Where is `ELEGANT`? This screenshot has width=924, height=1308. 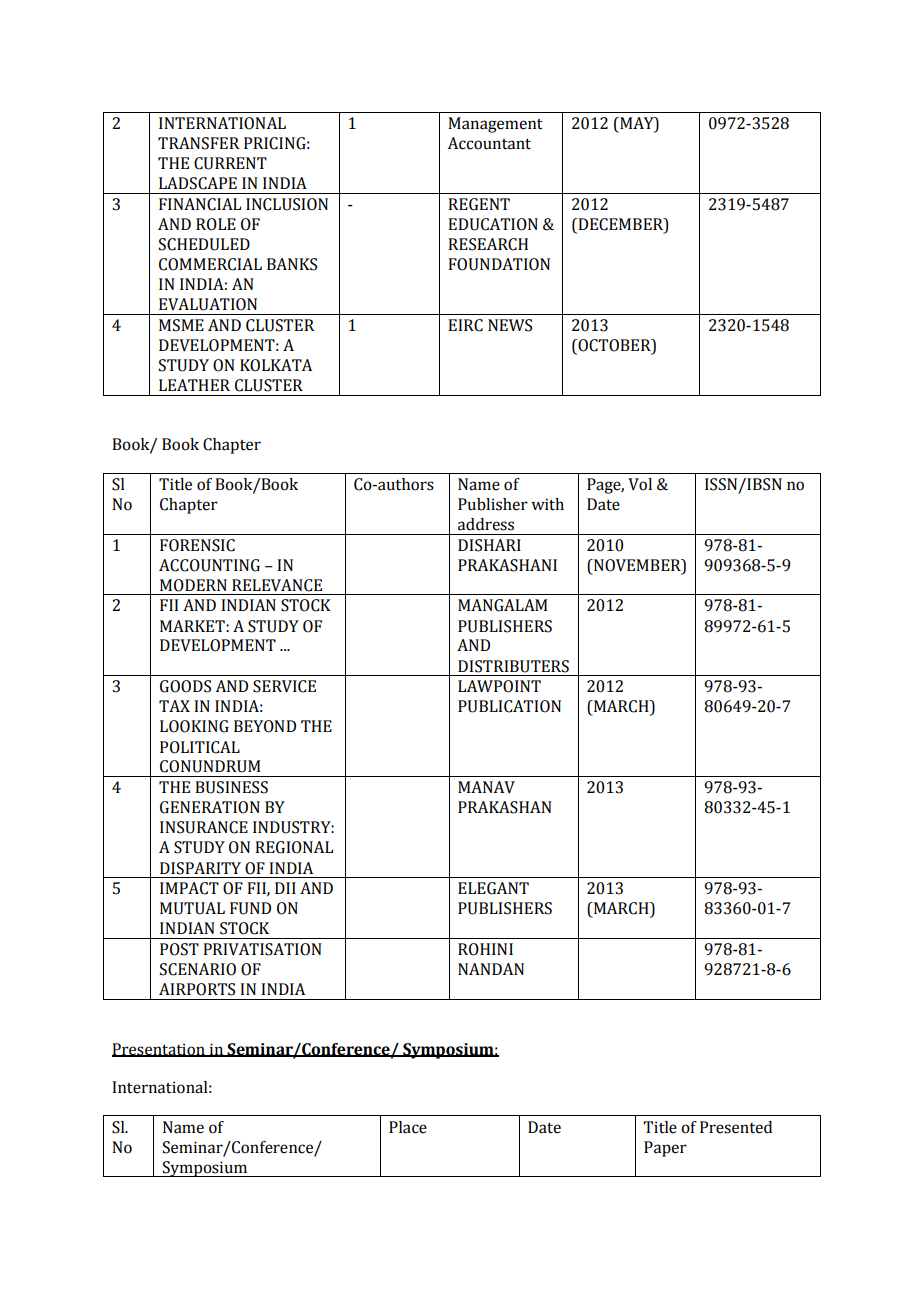 ELEGANT is located at coordinates (493, 888).
